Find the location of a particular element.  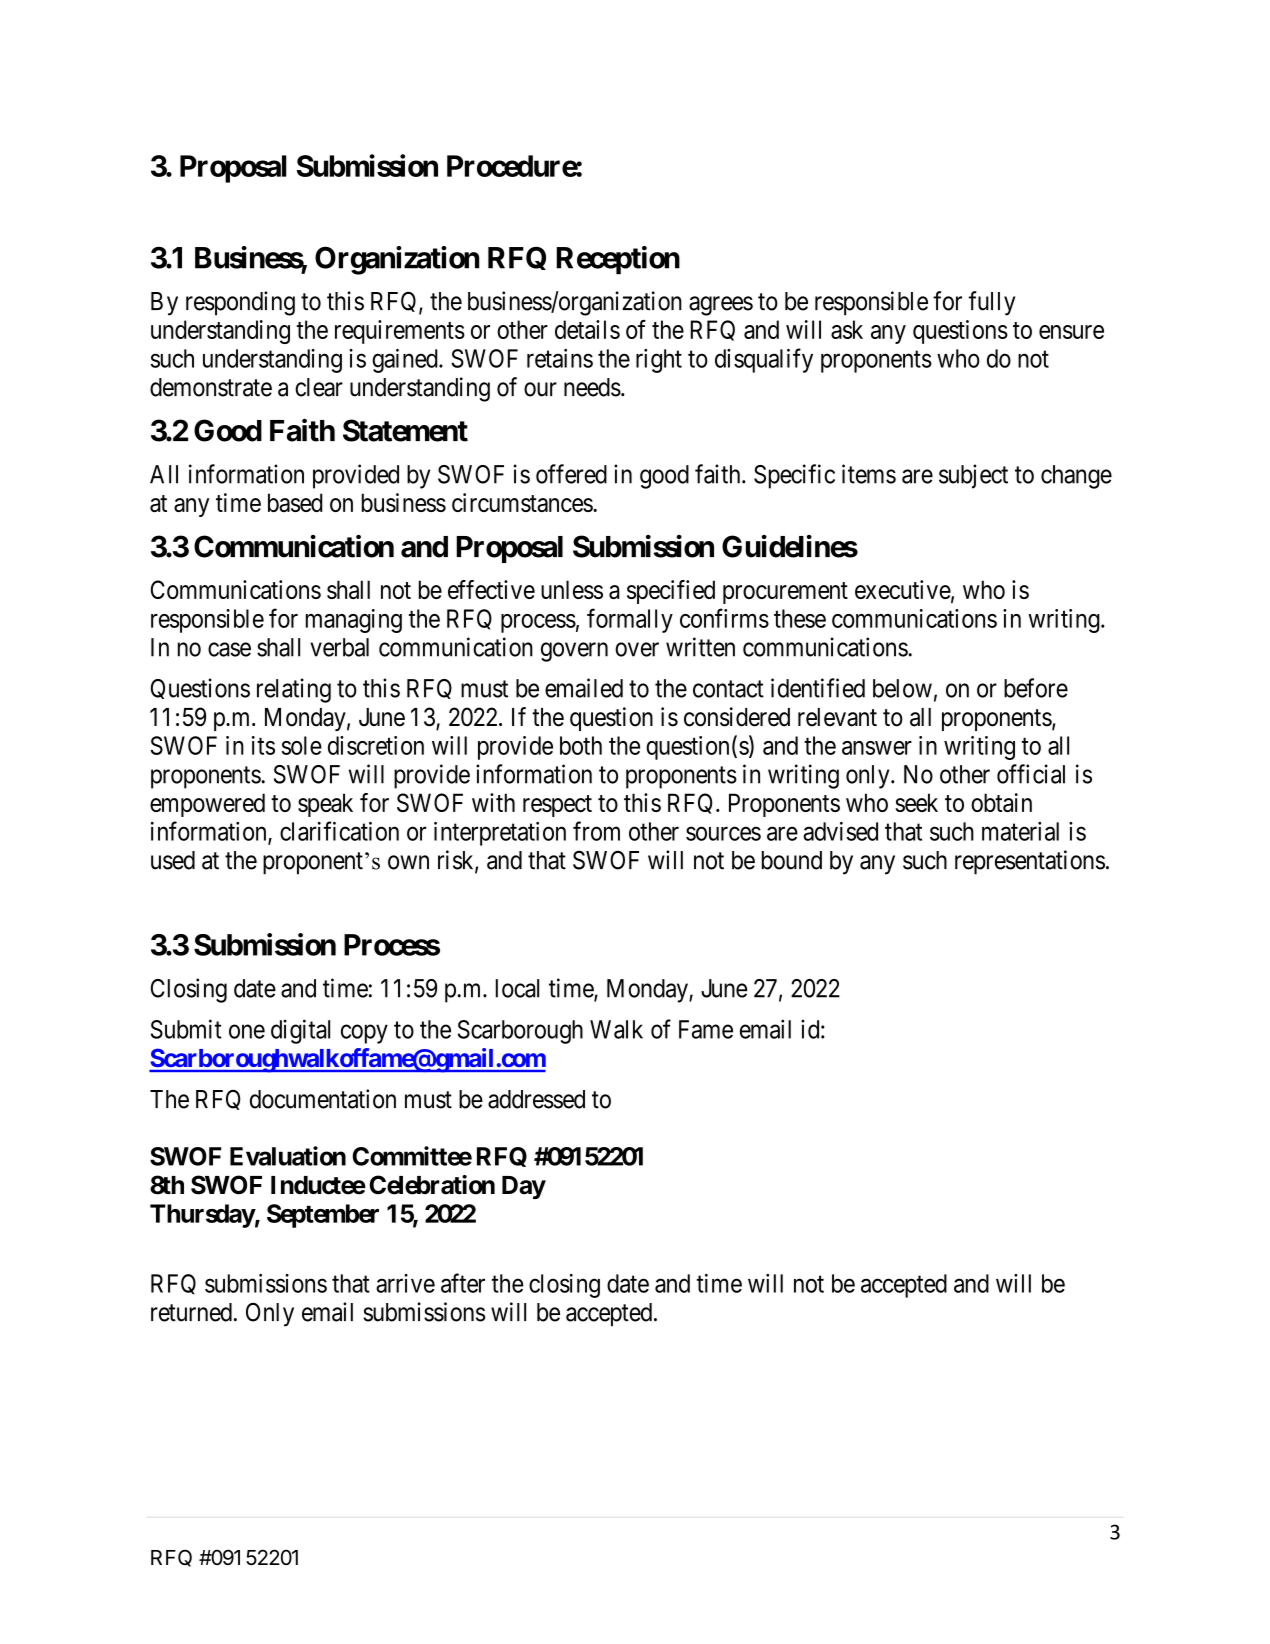

obtain is located at coordinates (1001, 802).
